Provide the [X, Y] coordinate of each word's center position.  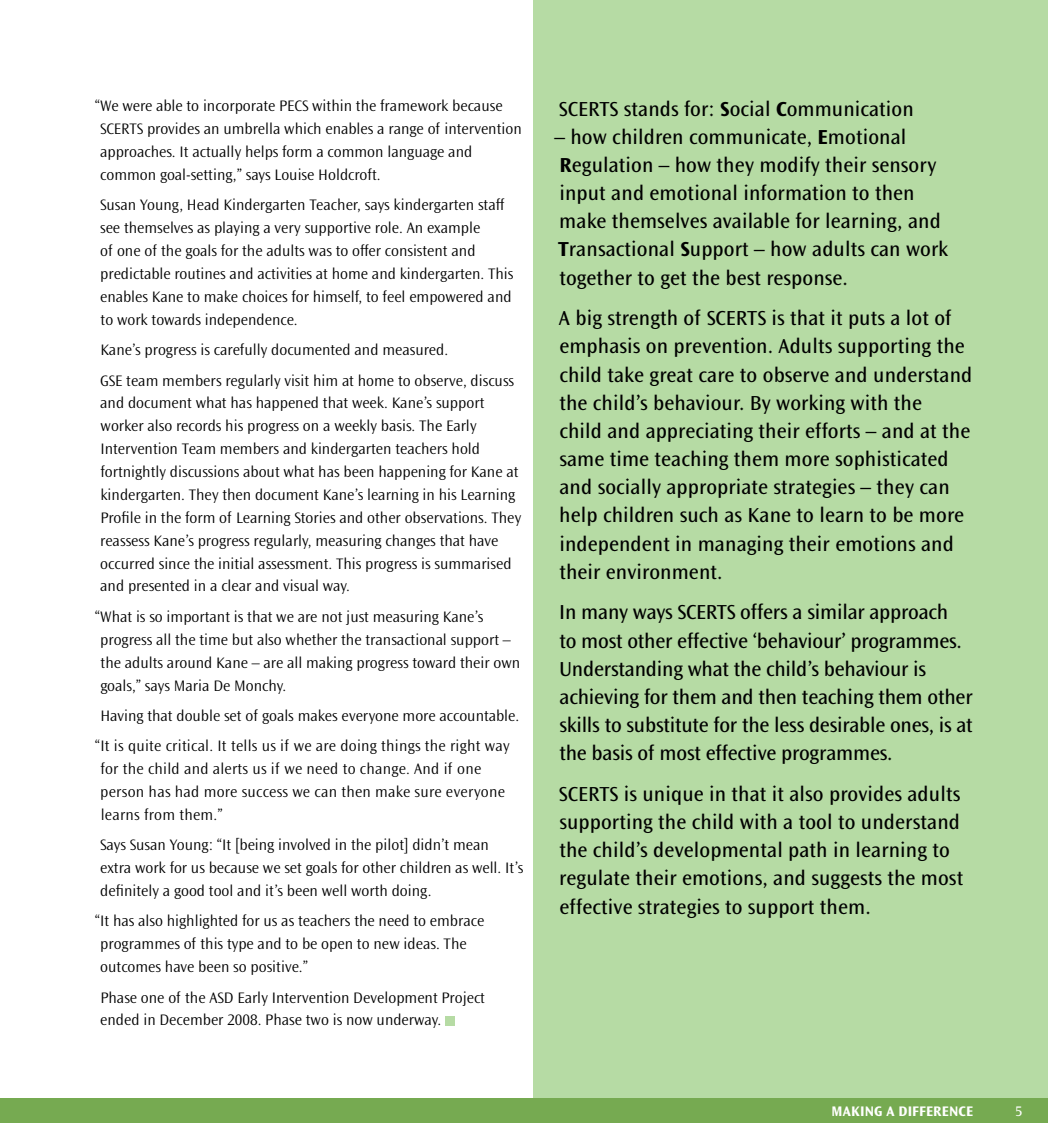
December [191, 1019]
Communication [844, 108]
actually [216, 152]
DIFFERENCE [936, 1111]
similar [836, 611]
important [198, 617]
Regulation [606, 166]
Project [463, 998]
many [605, 615]
